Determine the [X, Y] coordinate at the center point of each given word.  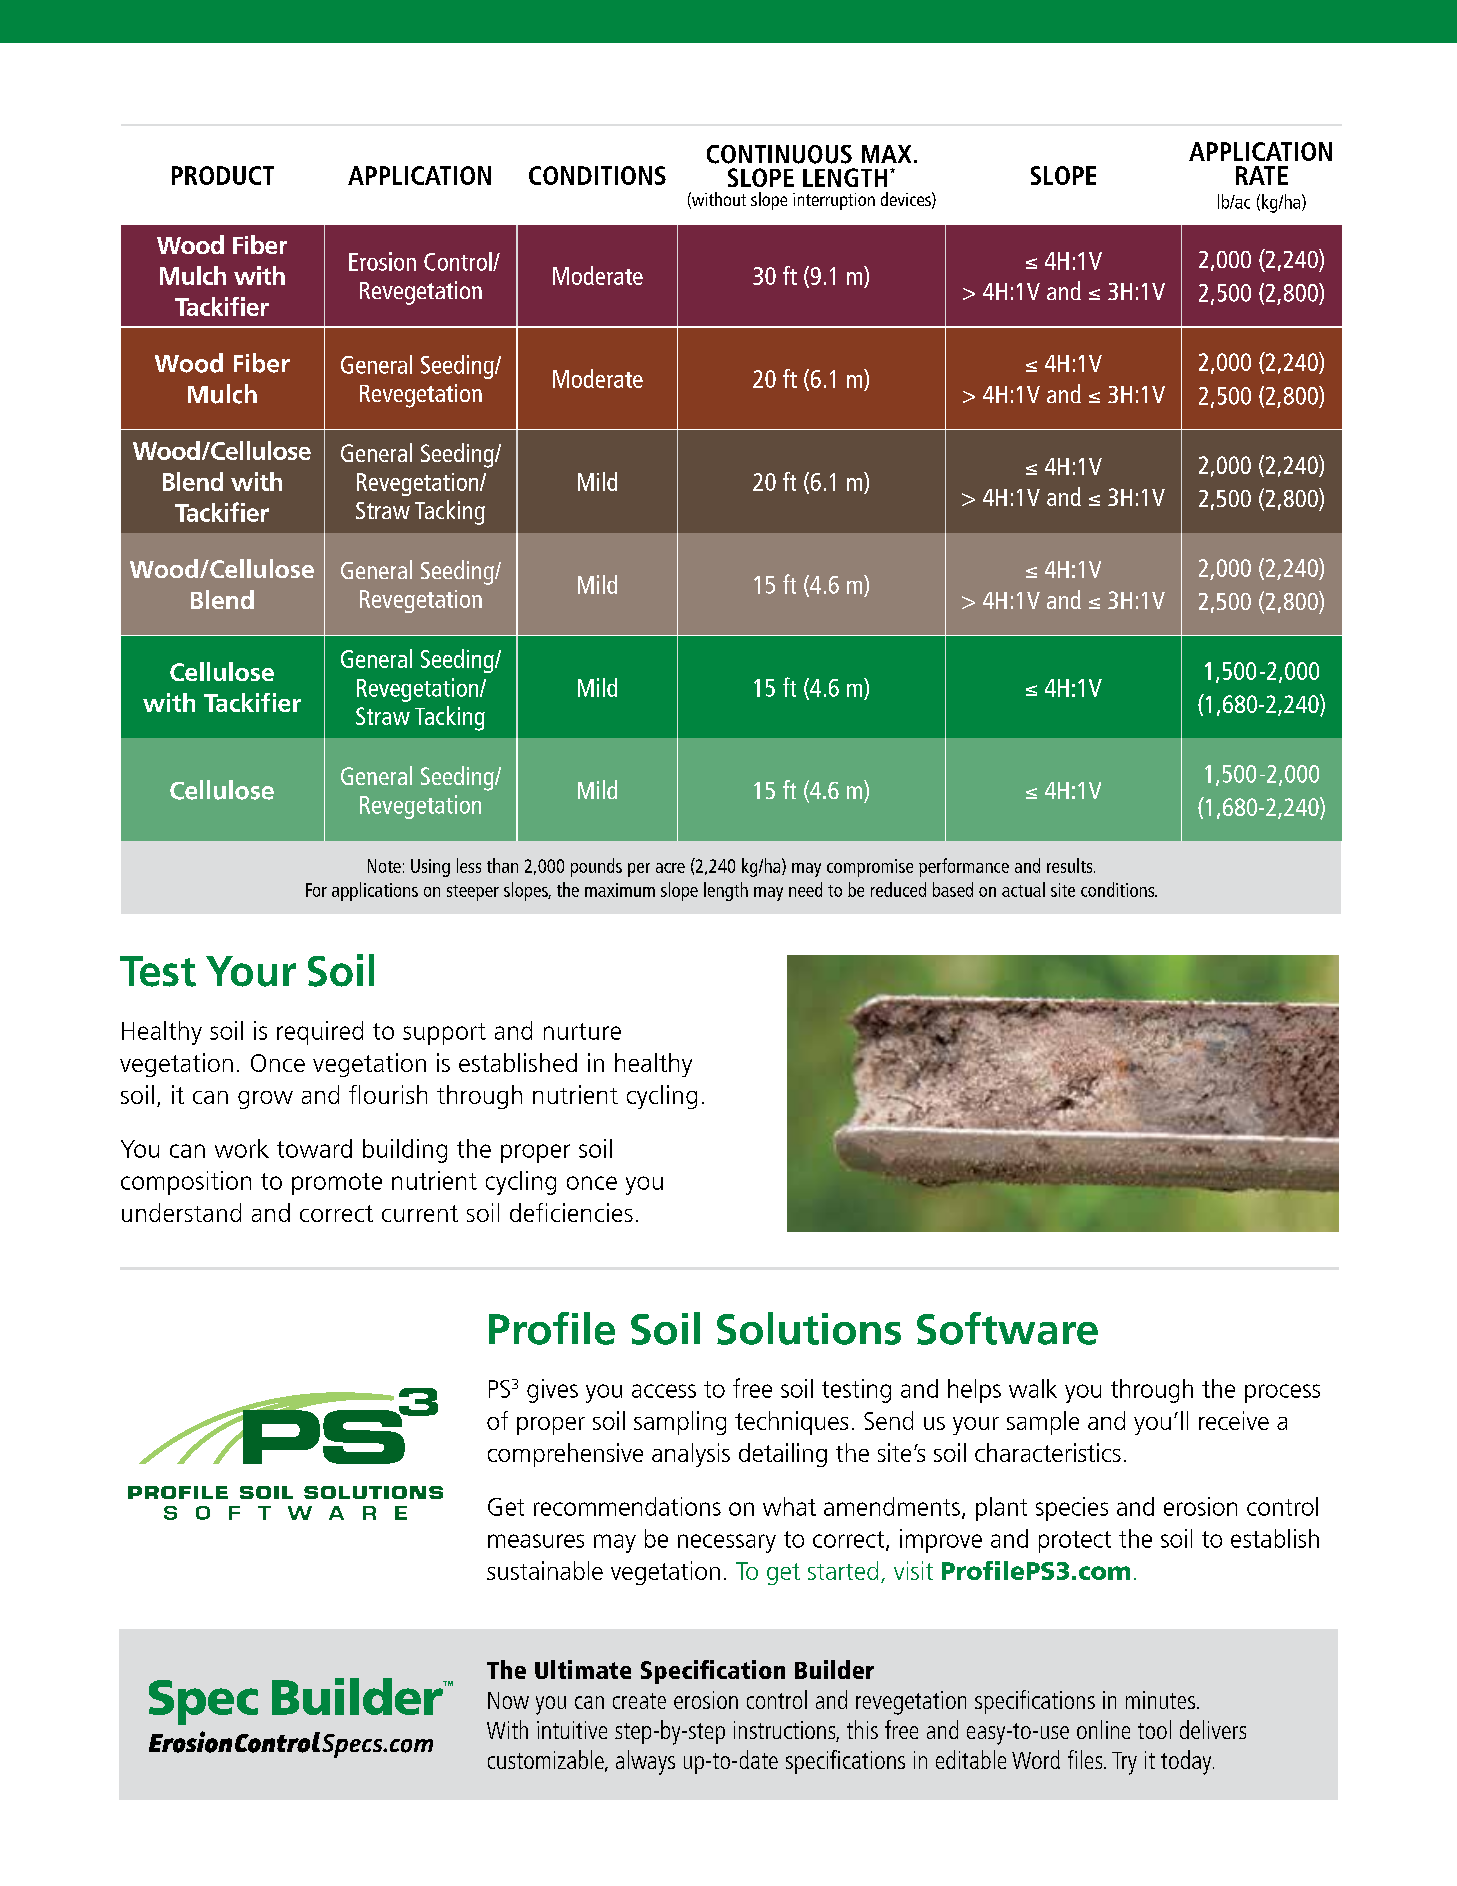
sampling [680, 1423]
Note [384, 866]
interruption [834, 201]
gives [552, 1391]
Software [1007, 1328]
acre [670, 868]
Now [508, 1700]
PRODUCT [223, 175]
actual [1023, 889]
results [1071, 865]
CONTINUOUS [779, 154]
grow [265, 1100]
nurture [582, 1031]
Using [430, 868]
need [805, 889]
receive [1234, 1420]
